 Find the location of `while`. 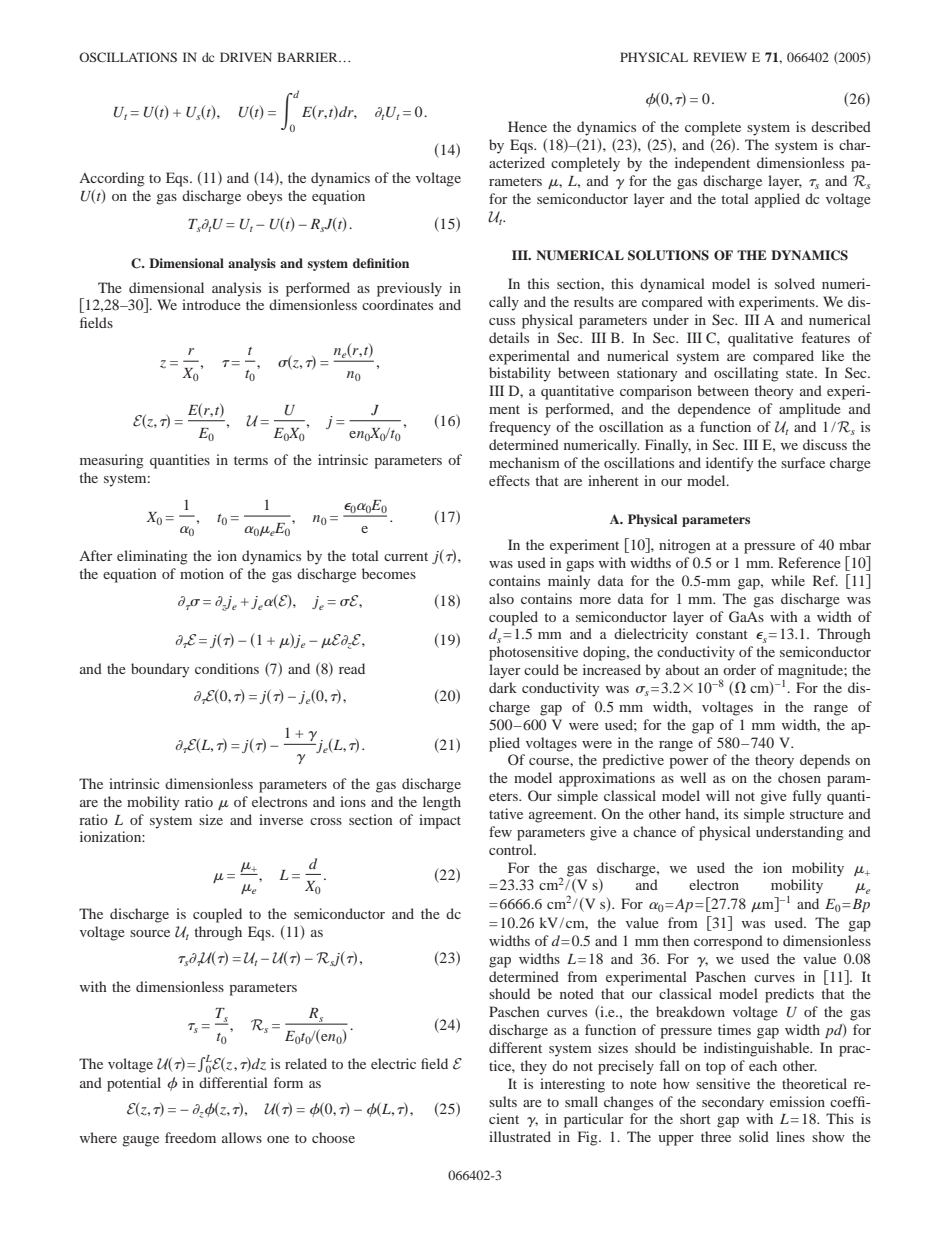

while is located at coordinates (788, 580).
